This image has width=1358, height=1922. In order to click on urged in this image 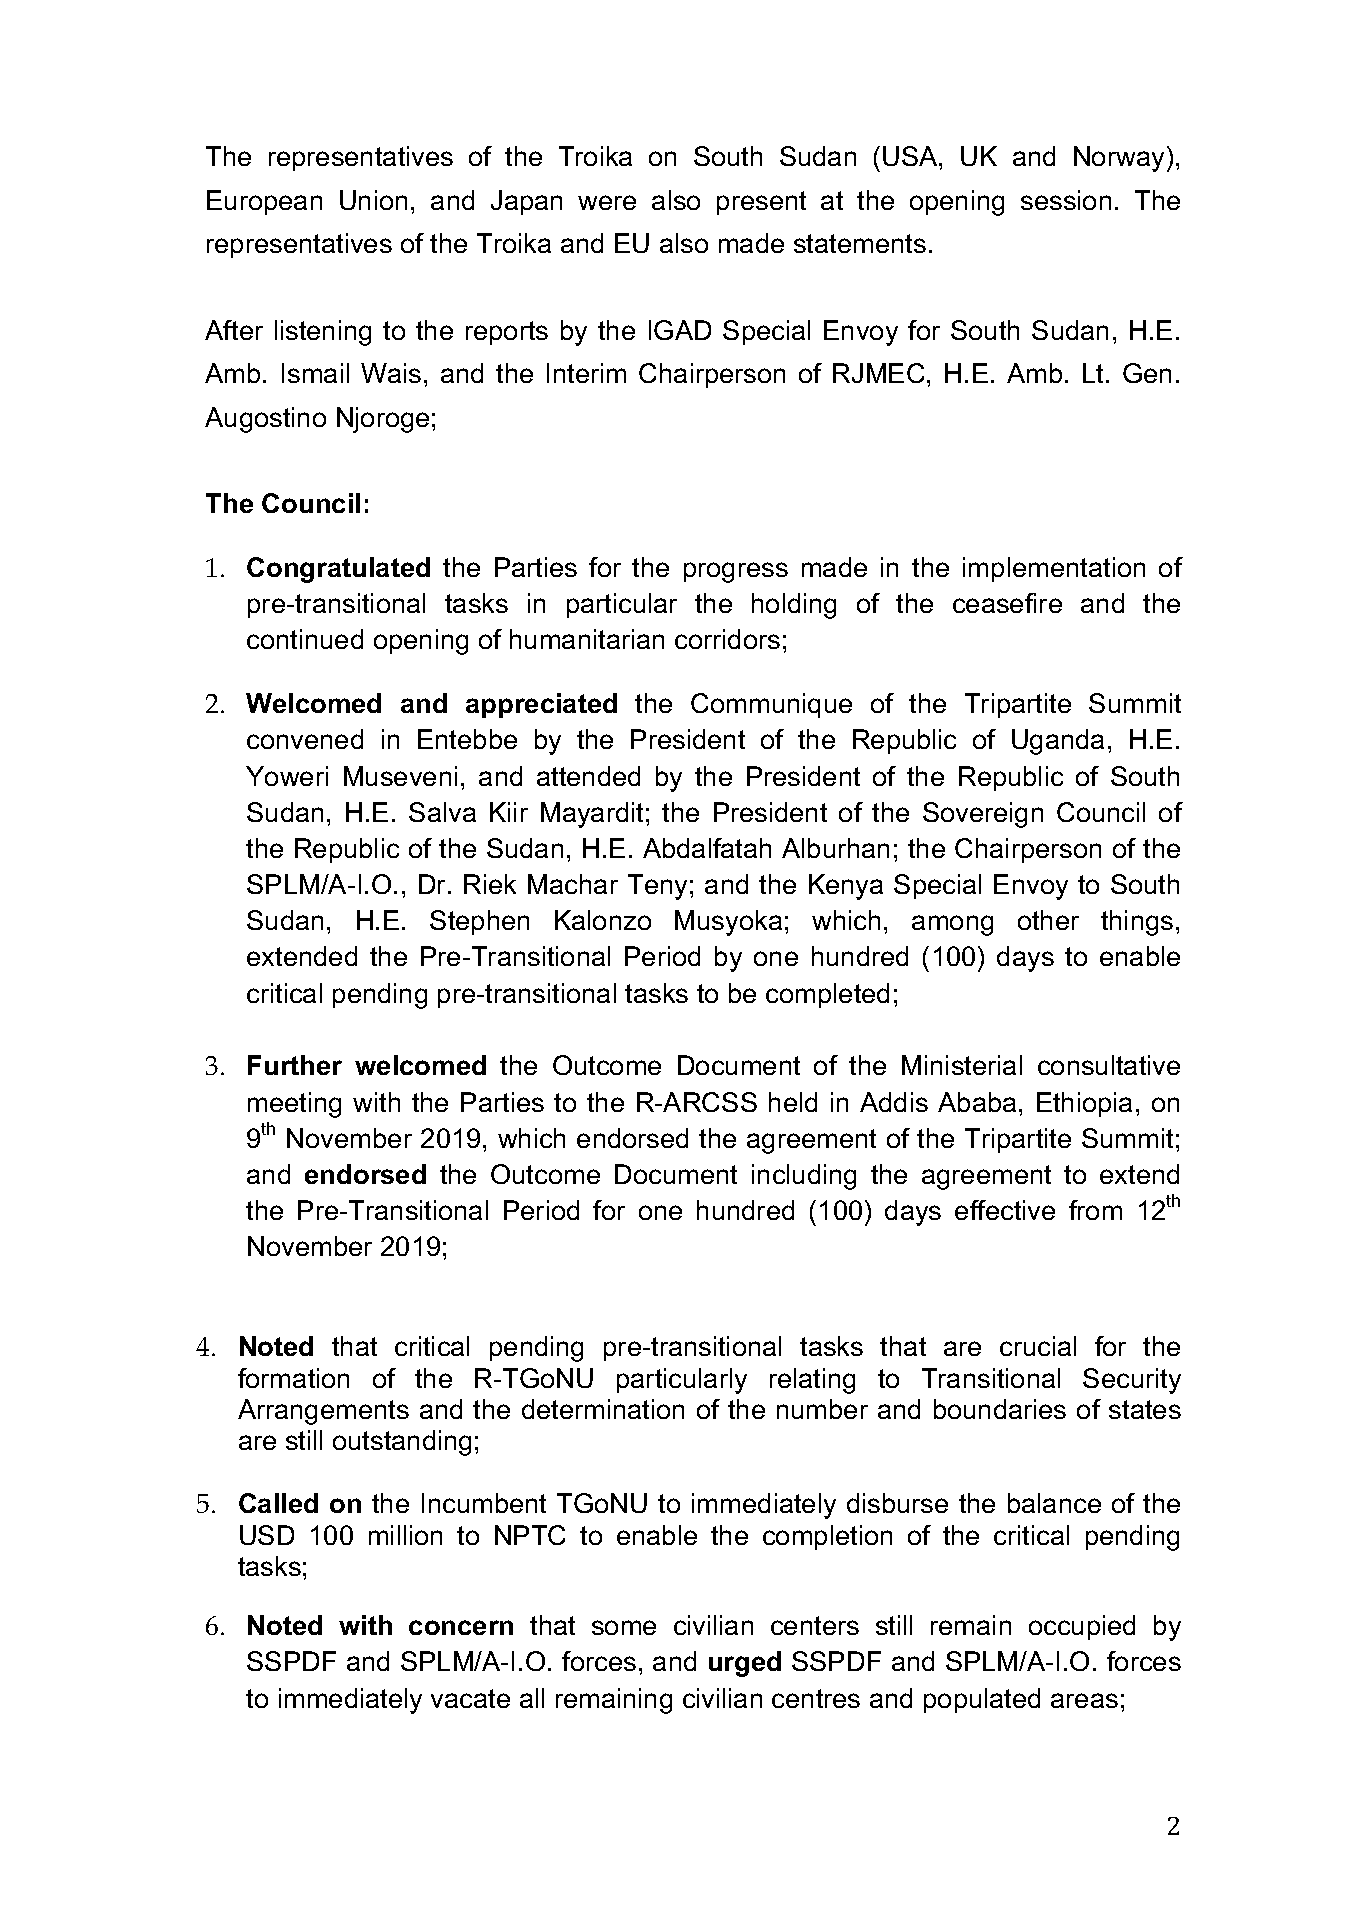, I will do `click(745, 1664)`.
